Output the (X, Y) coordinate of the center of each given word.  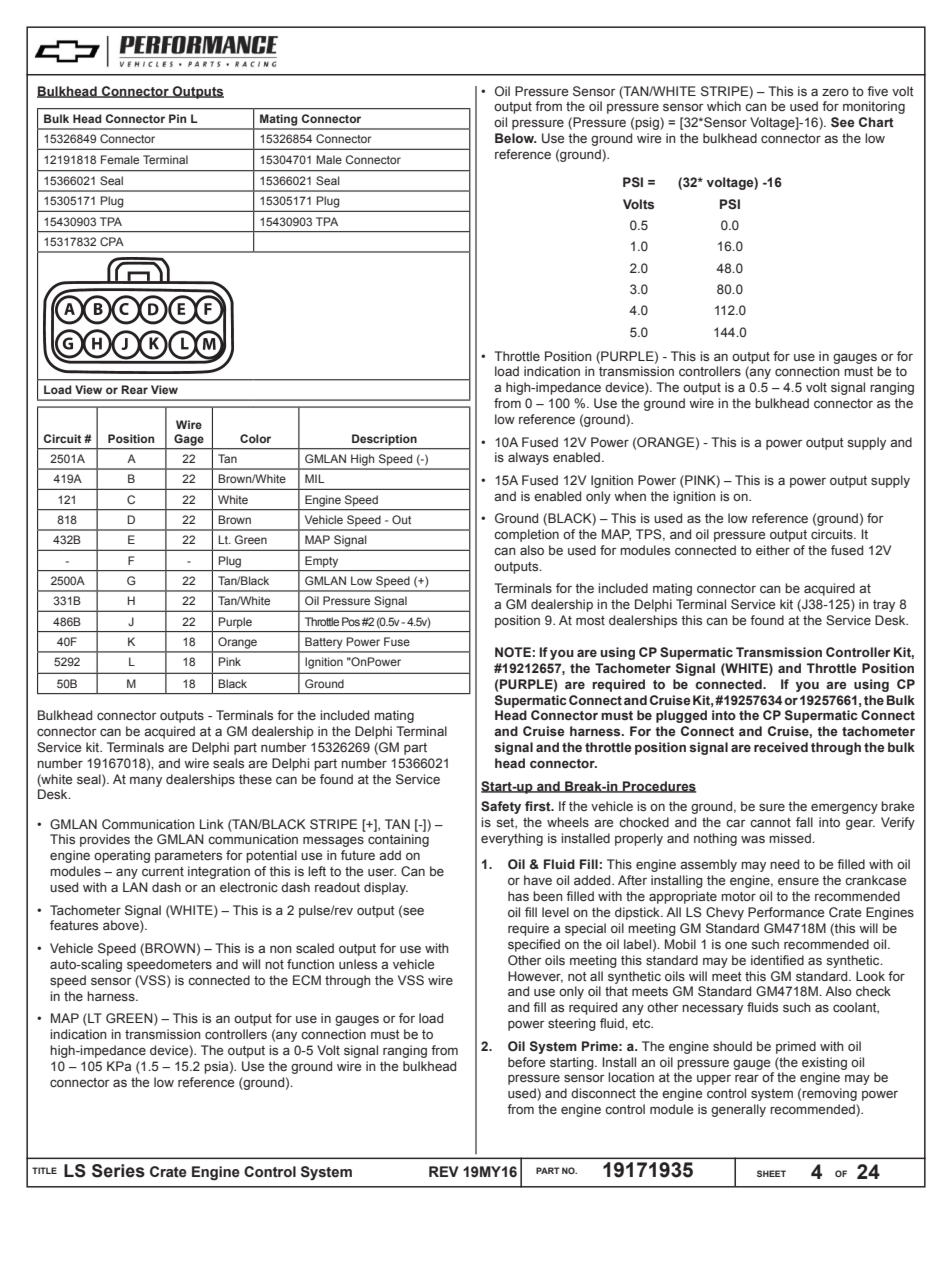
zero (835, 92)
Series (118, 1171)
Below (515, 138)
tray (884, 606)
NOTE (513, 652)
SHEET (771, 1173)
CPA (112, 241)
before (526, 1062)
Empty (321, 562)
